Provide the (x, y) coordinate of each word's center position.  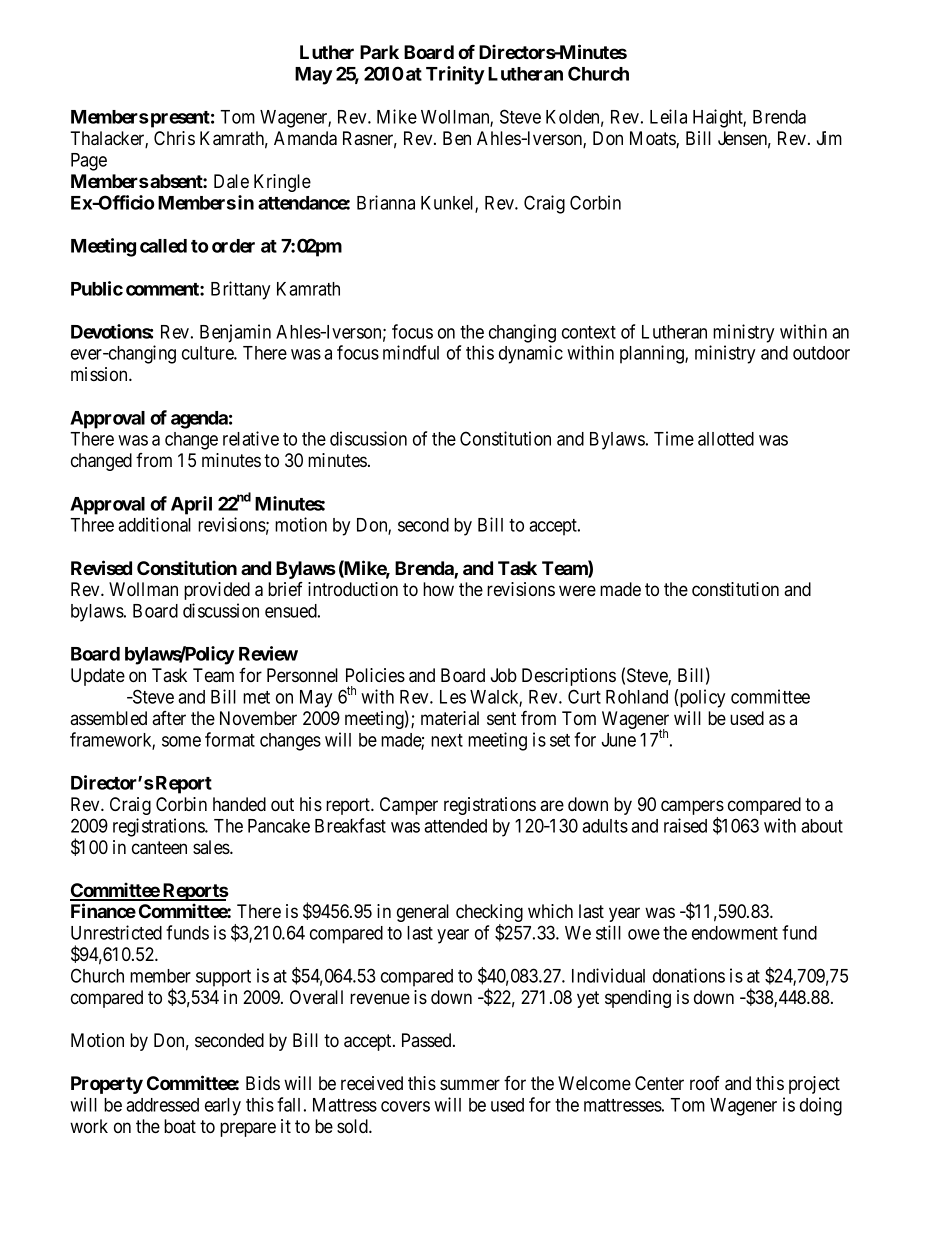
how (438, 589)
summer (470, 1084)
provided (217, 591)
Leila (668, 116)
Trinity (455, 75)
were (577, 590)
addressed (162, 1105)
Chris (174, 138)
